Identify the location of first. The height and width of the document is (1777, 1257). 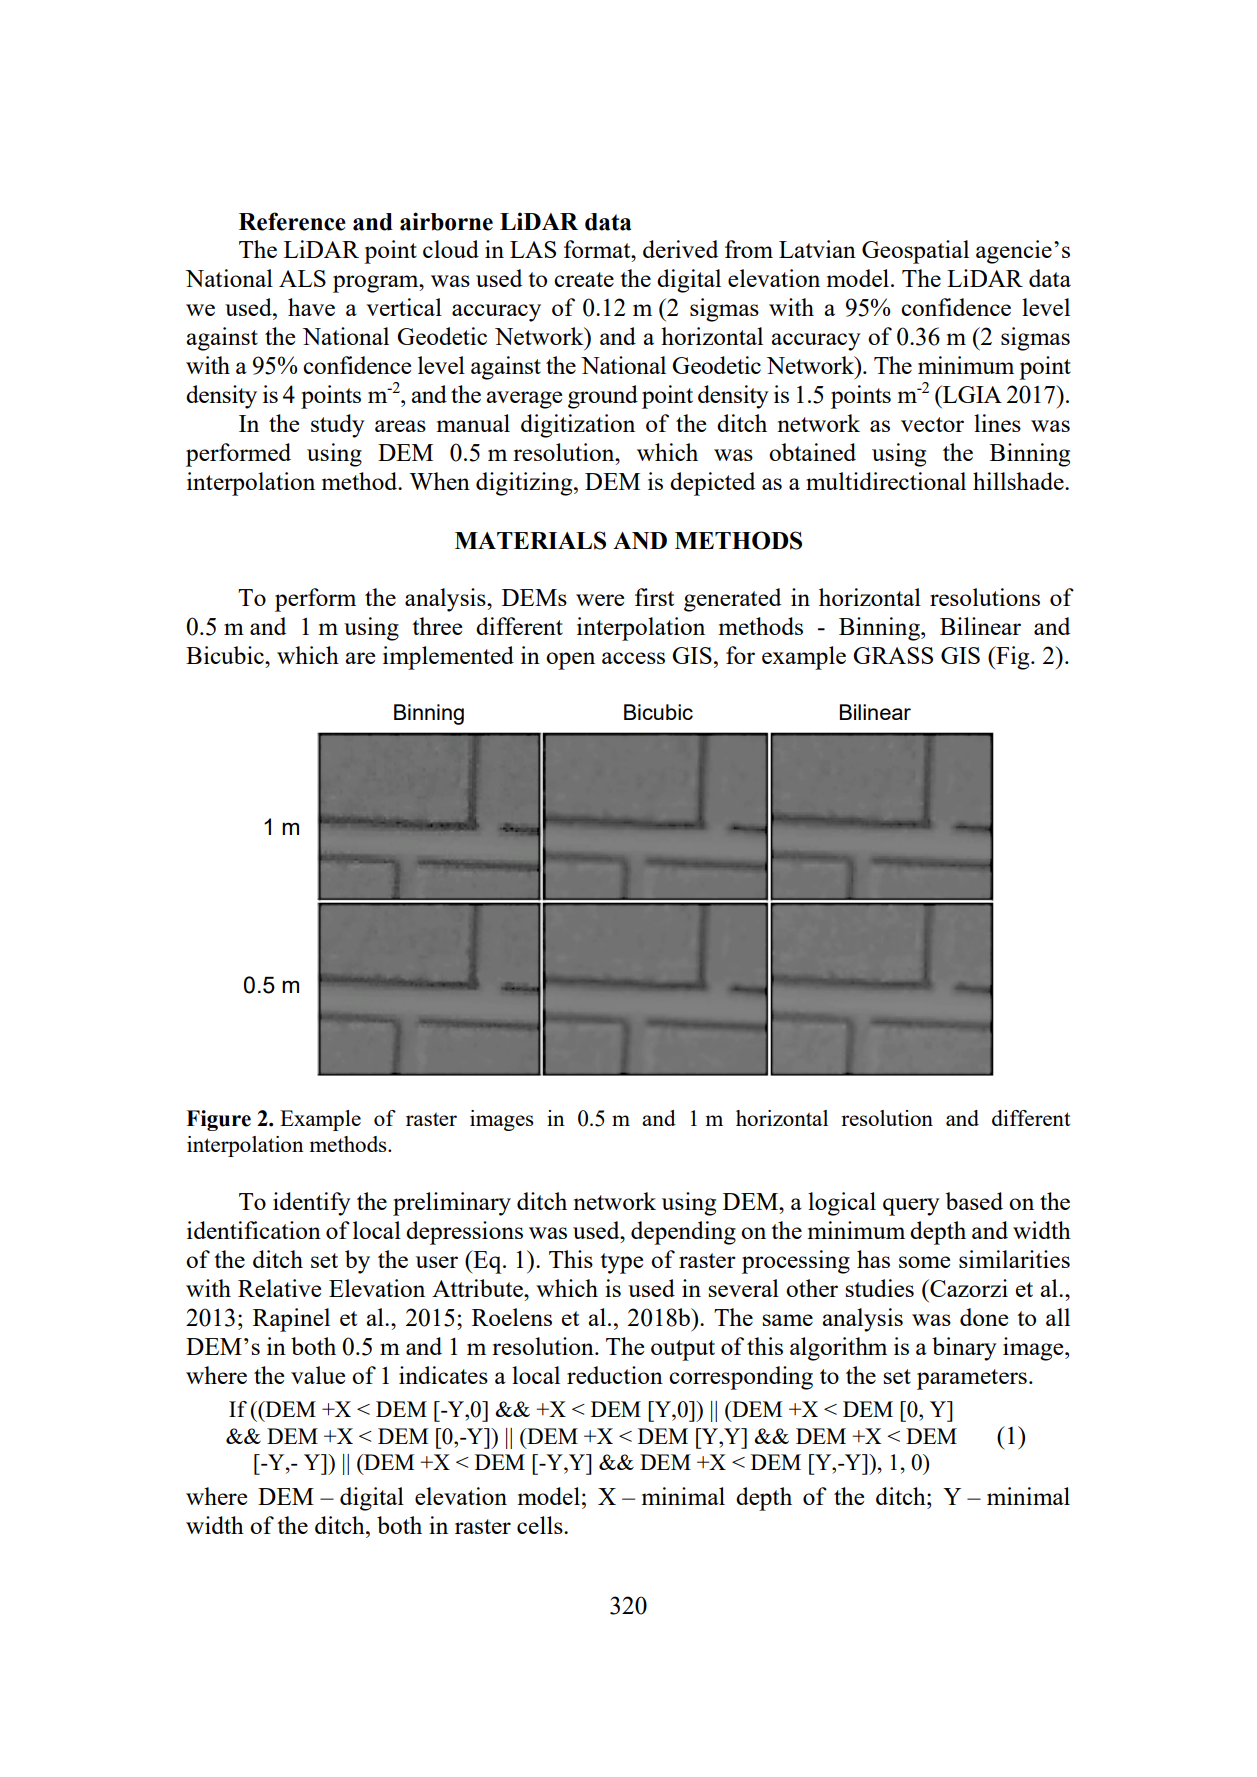
(654, 597).
